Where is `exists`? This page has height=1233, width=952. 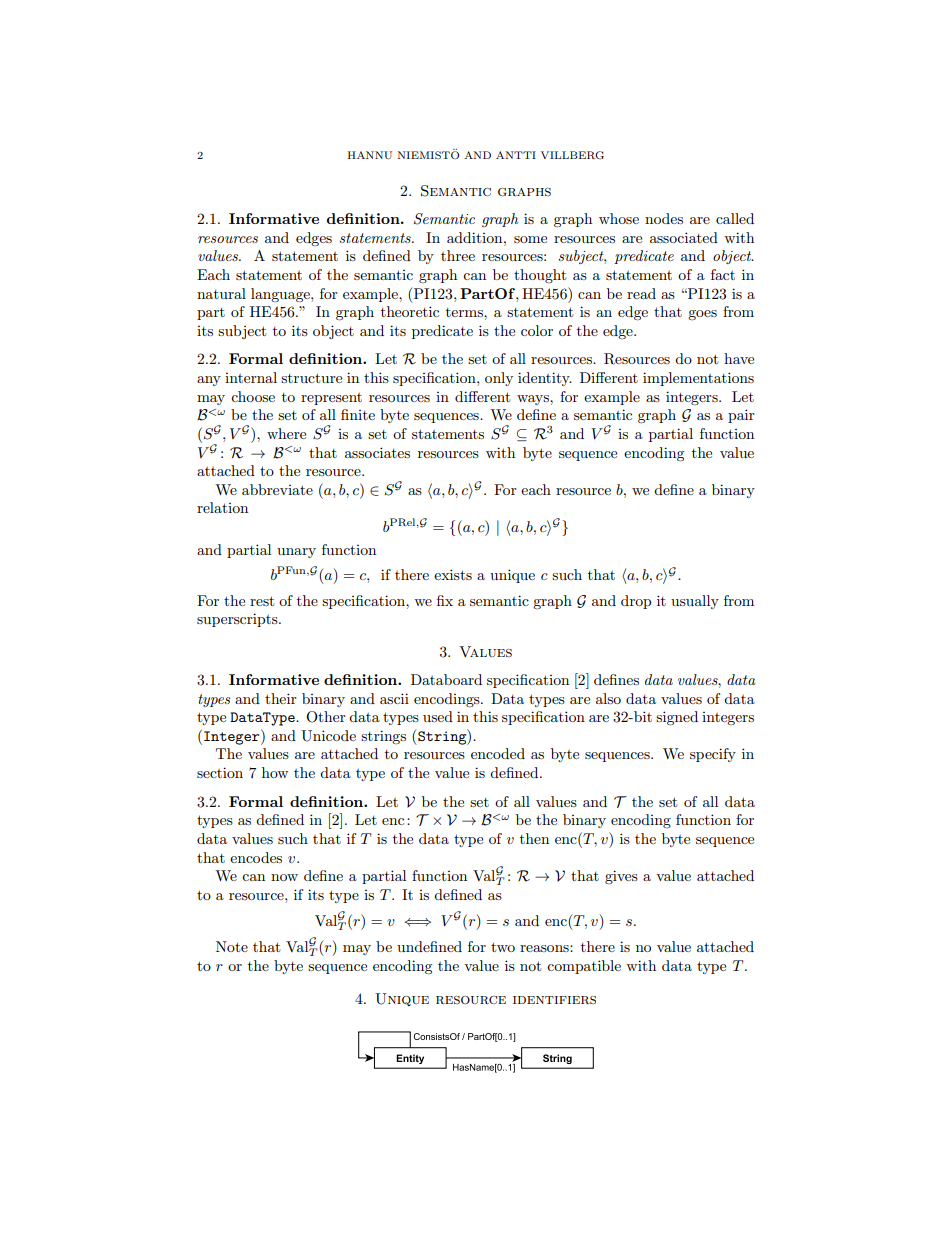 exists is located at coordinates (453, 574).
